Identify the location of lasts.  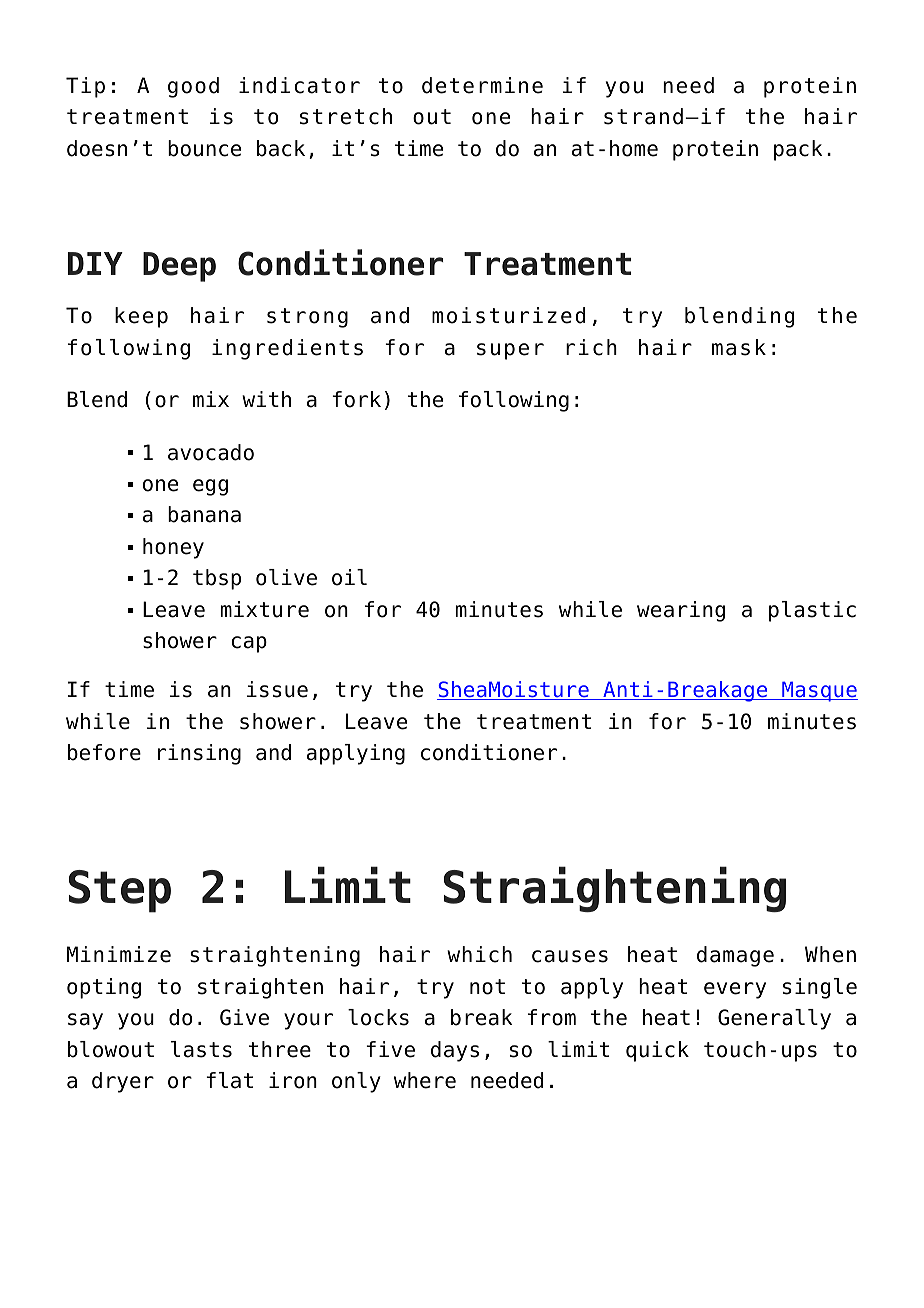
(201, 1049).
